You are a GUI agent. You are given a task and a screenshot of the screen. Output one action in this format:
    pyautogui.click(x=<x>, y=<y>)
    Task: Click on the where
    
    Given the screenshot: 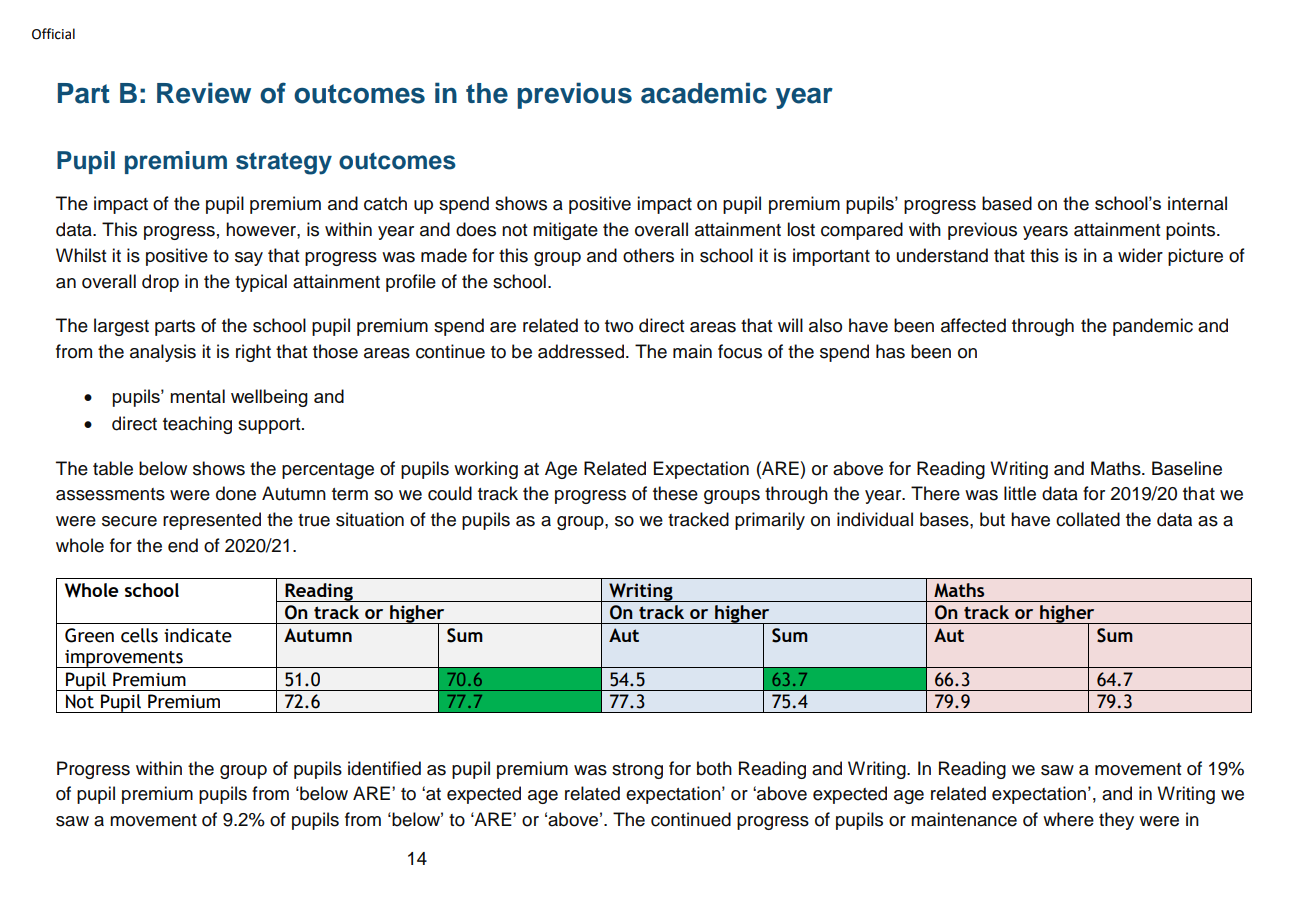 What is the action you would take?
    pyautogui.click(x=1068, y=819)
